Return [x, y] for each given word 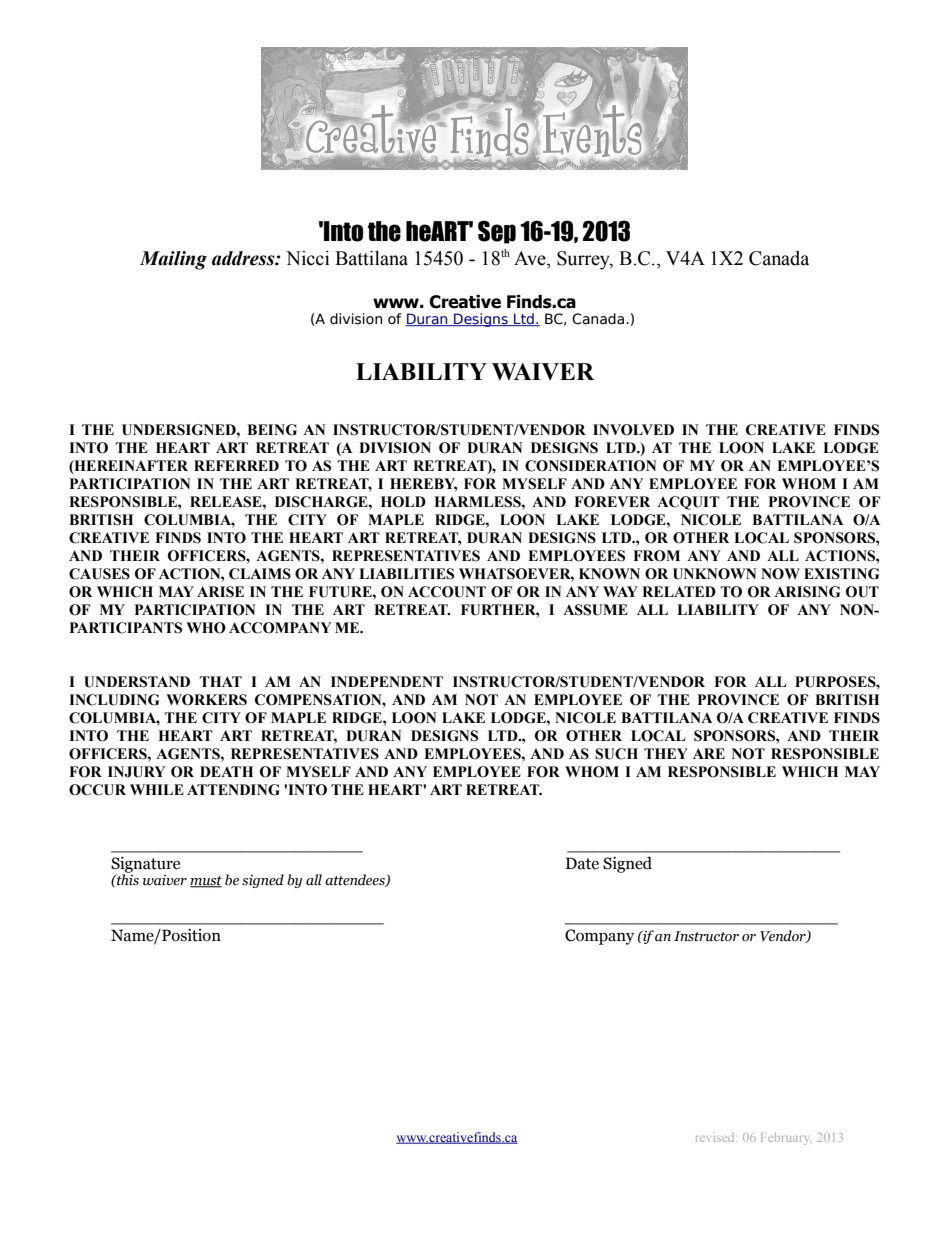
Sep [497, 232]
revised [716, 1137]
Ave [531, 258]
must [206, 882]
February [786, 1139]
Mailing [173, 260]
